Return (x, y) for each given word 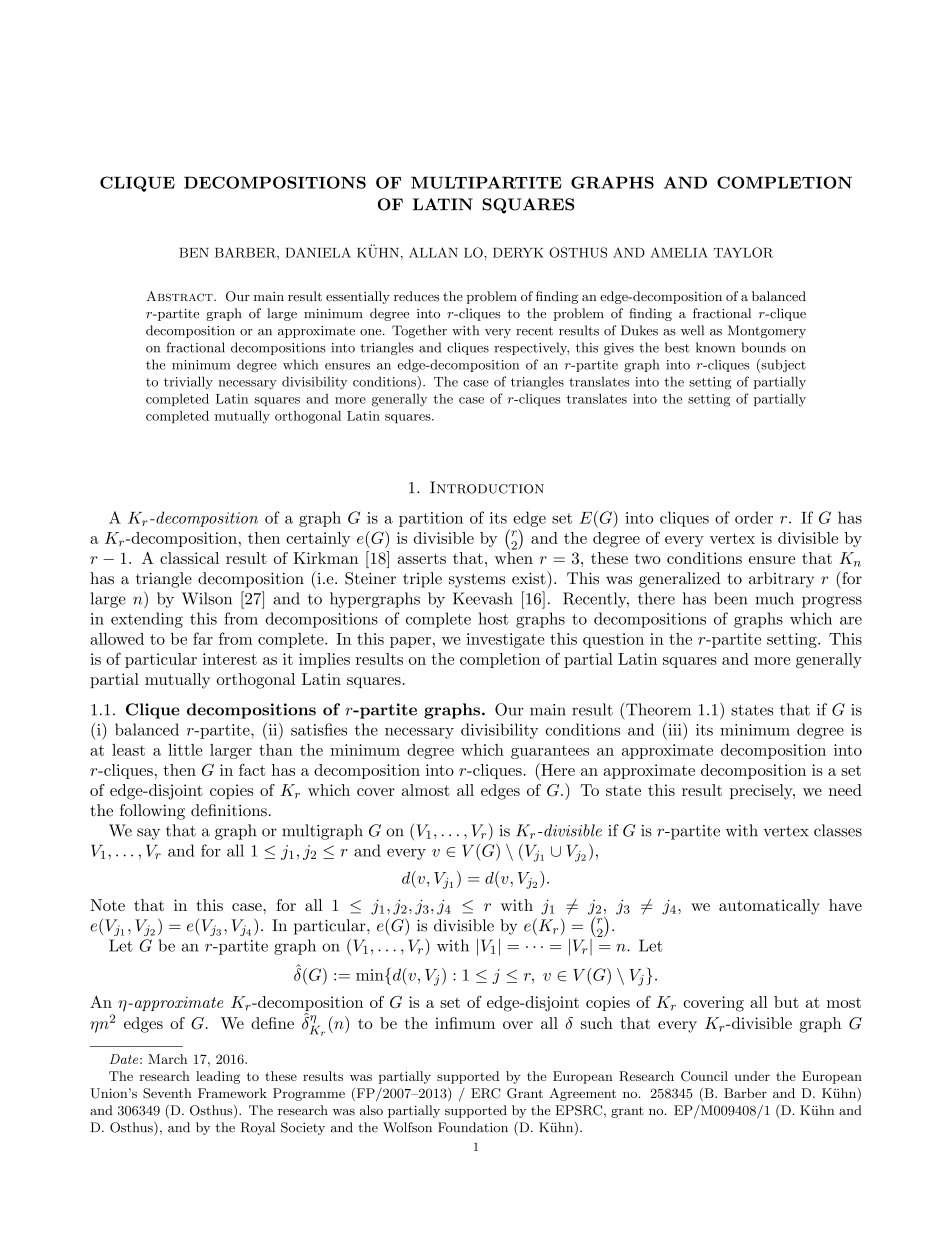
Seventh (167, 1093)
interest (230, 659)
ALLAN (433, 252)
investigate (505, 640)
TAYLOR (743, 252)
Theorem (657, 709)
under (752, 1076)
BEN (194, 253)
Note (107, 905)
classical (189, 558)
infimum (465, 1023)
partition (431, 519)
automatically (769, 907)
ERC (485, 1093)
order (754, 517)
